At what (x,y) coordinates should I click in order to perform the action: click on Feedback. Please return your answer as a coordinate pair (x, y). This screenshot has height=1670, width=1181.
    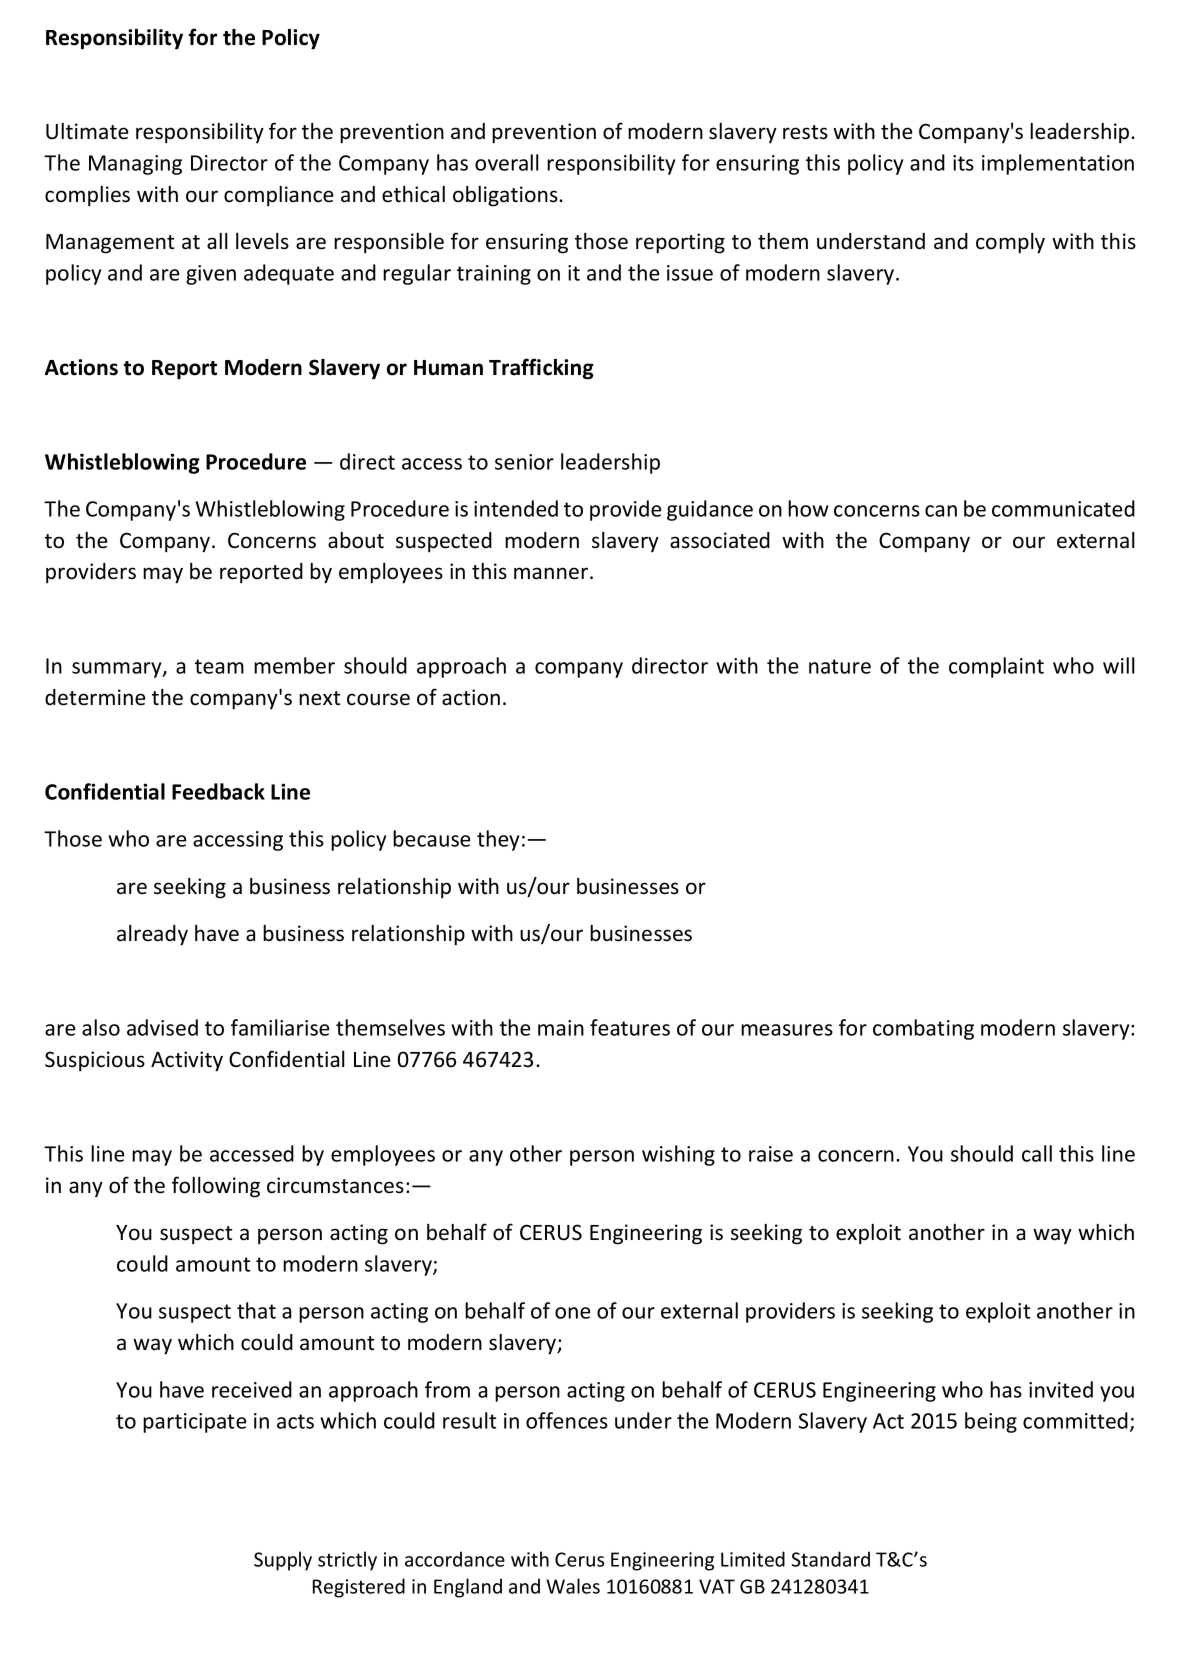
    Looking at the image, I should click on (218, 791).
